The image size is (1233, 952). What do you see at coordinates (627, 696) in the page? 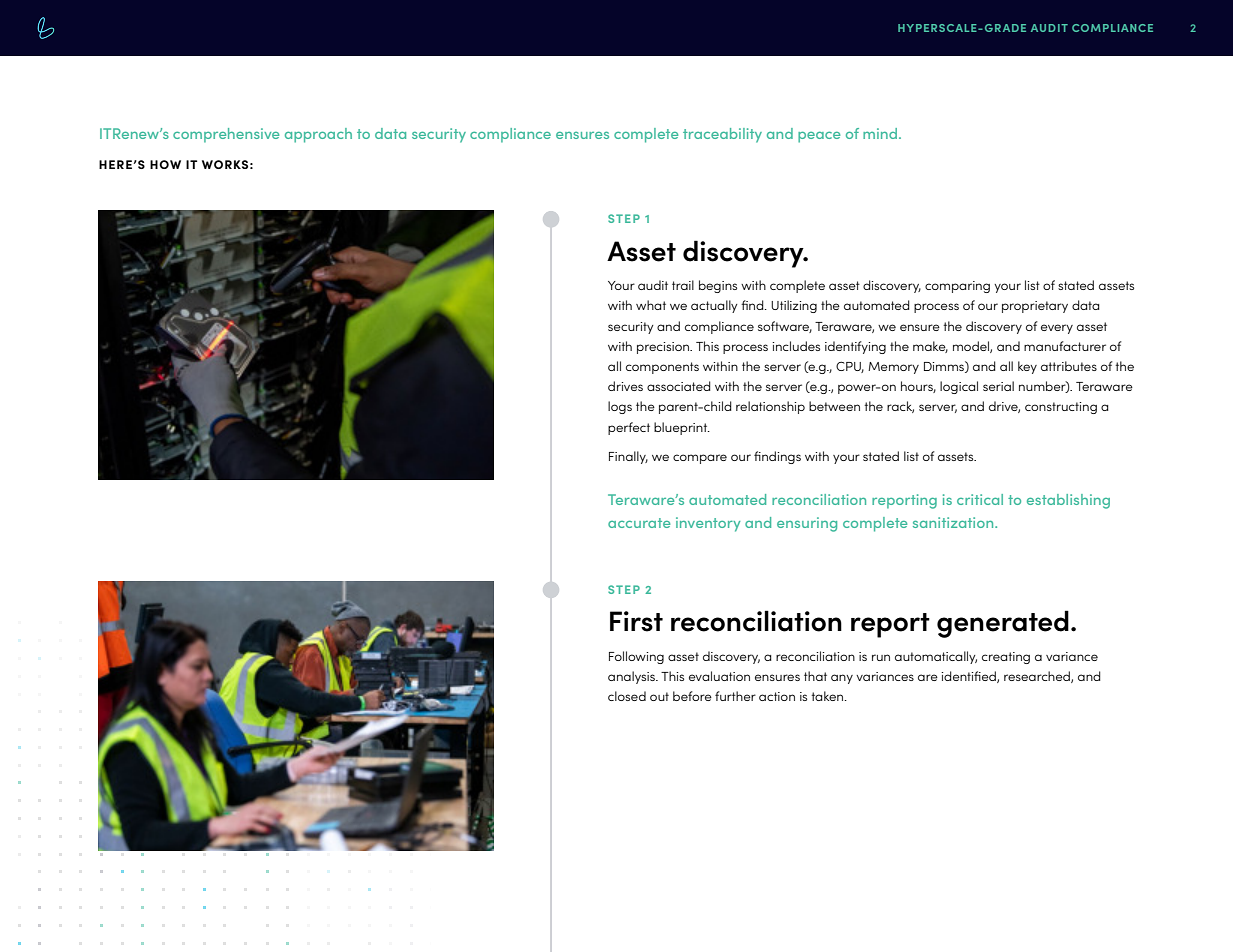
I see `closed` at bounding box center [627, 696].
